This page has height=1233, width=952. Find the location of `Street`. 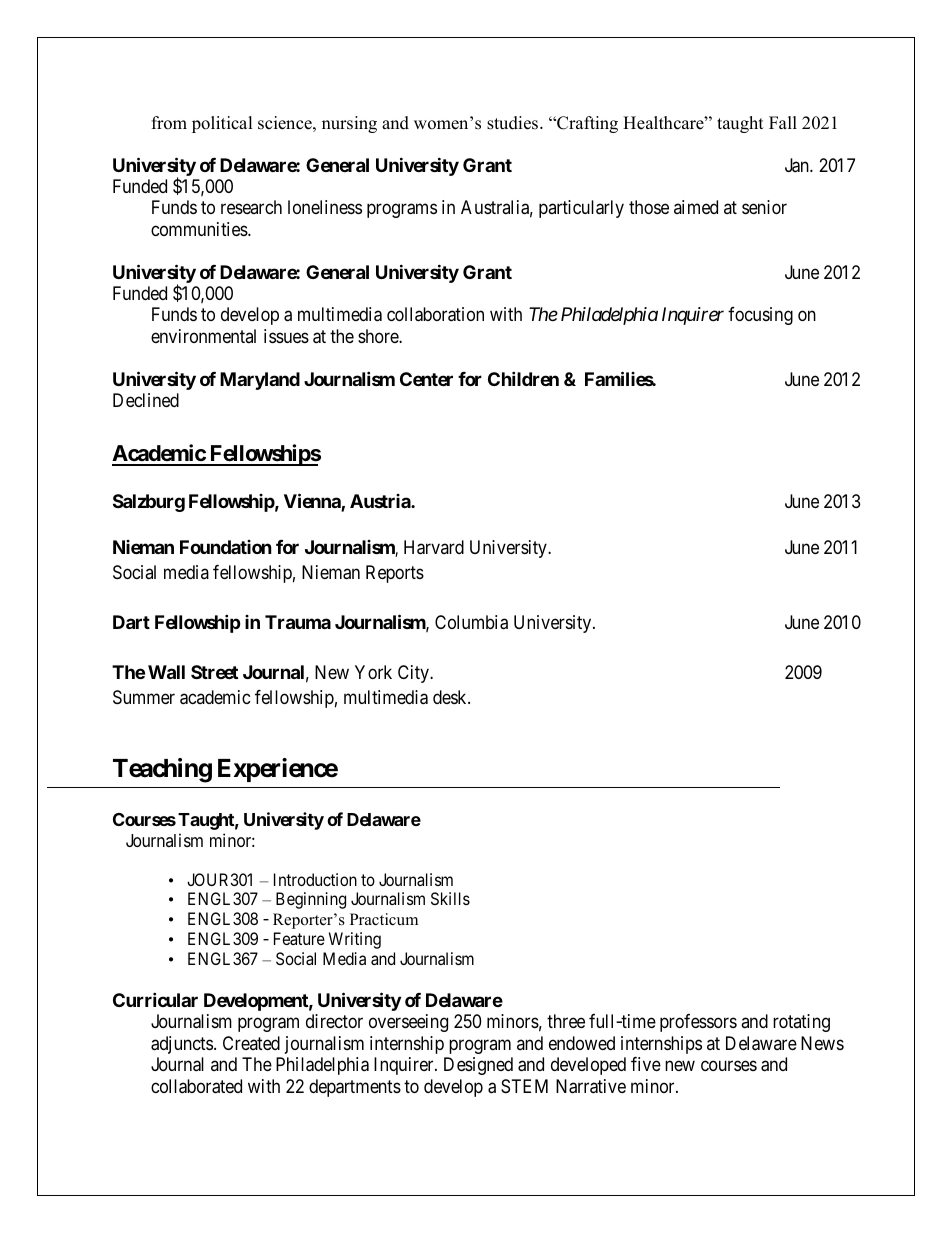

Street is located at coordinates (214, 672).
